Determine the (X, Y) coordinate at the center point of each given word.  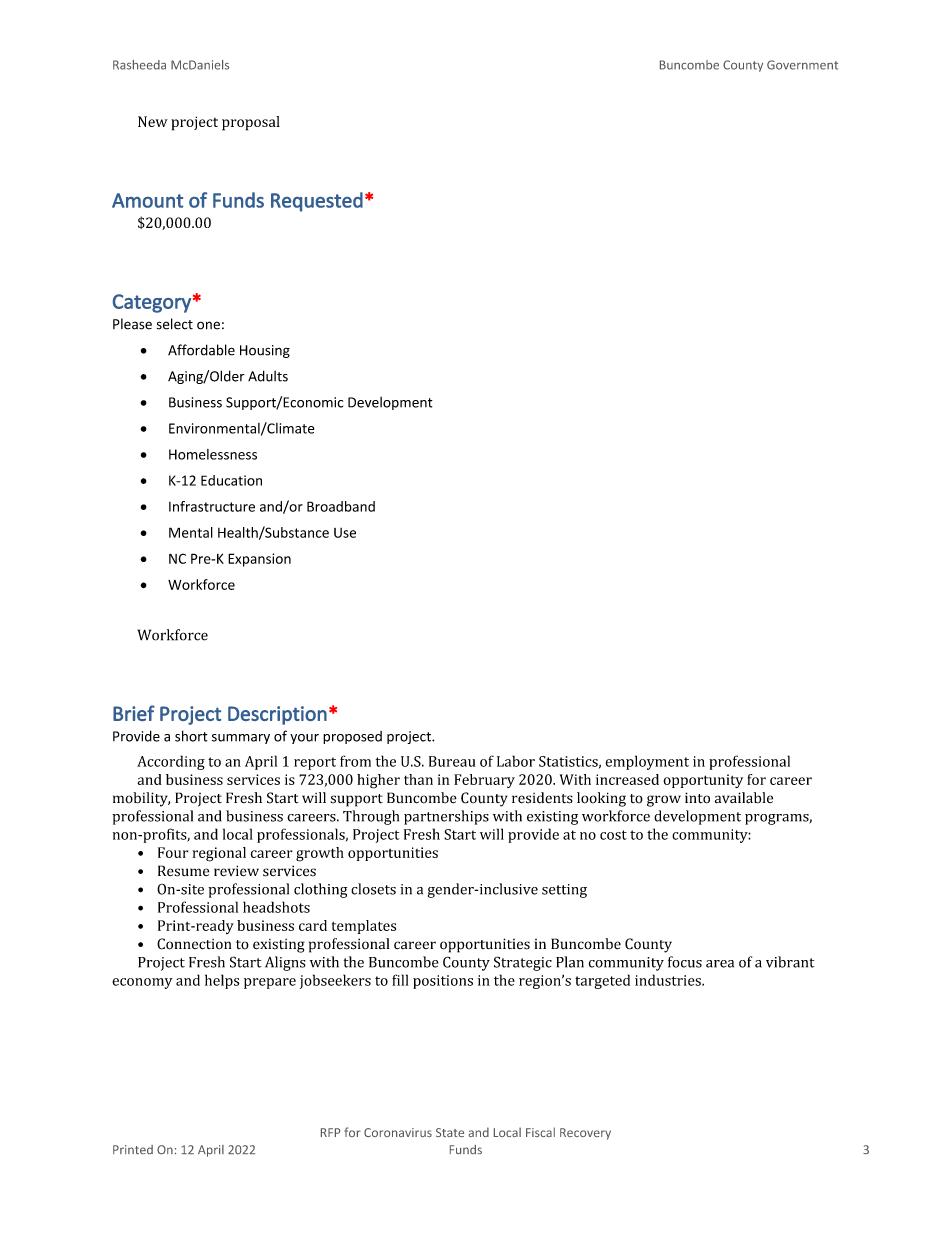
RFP (330, 1132)
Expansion (259, 560)
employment (647, 762)
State (450, 1132)
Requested (317, 202)
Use (345, 533)
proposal (251, 123)
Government (802, 65)
